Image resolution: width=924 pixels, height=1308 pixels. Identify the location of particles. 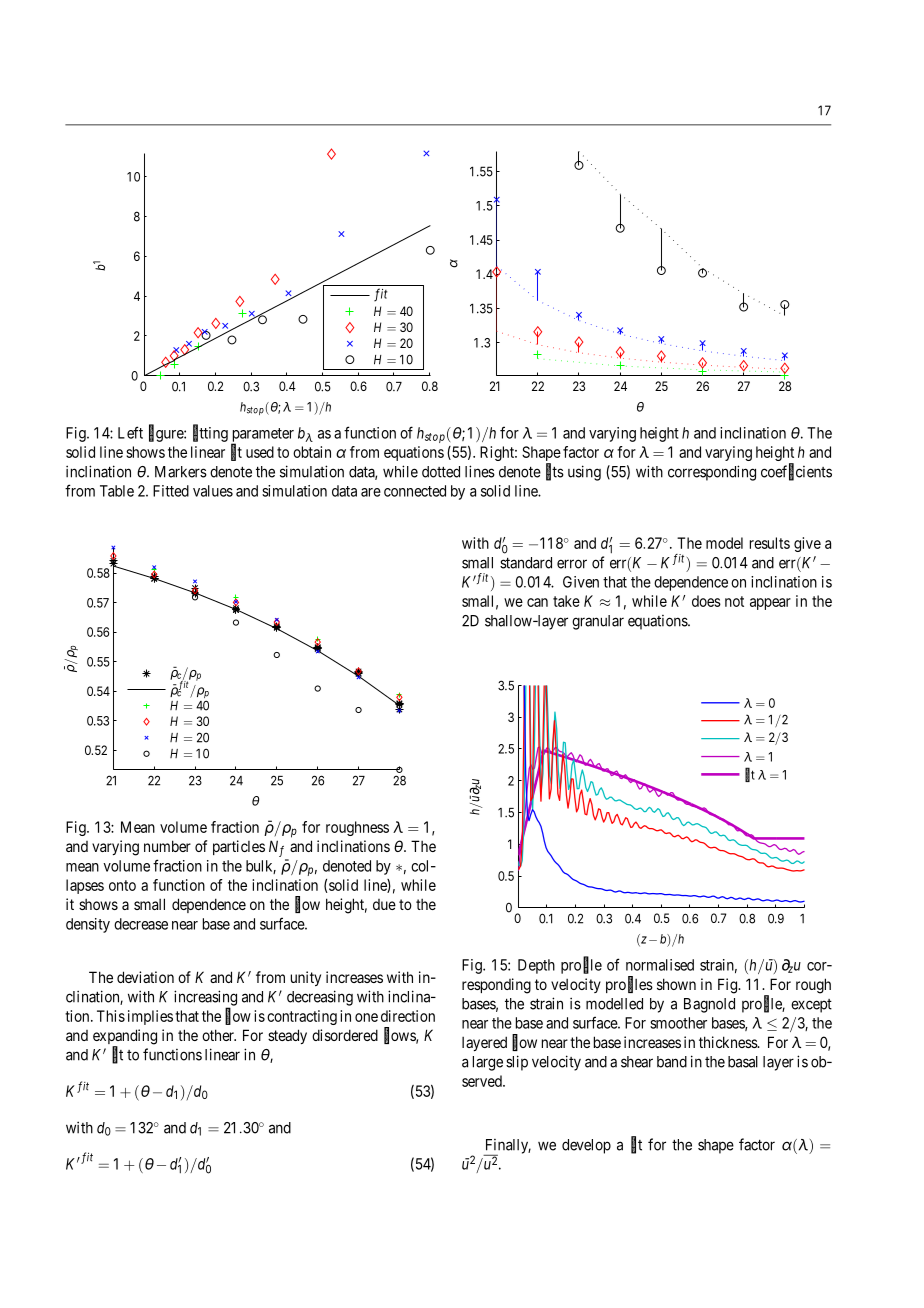
(239, 847).
